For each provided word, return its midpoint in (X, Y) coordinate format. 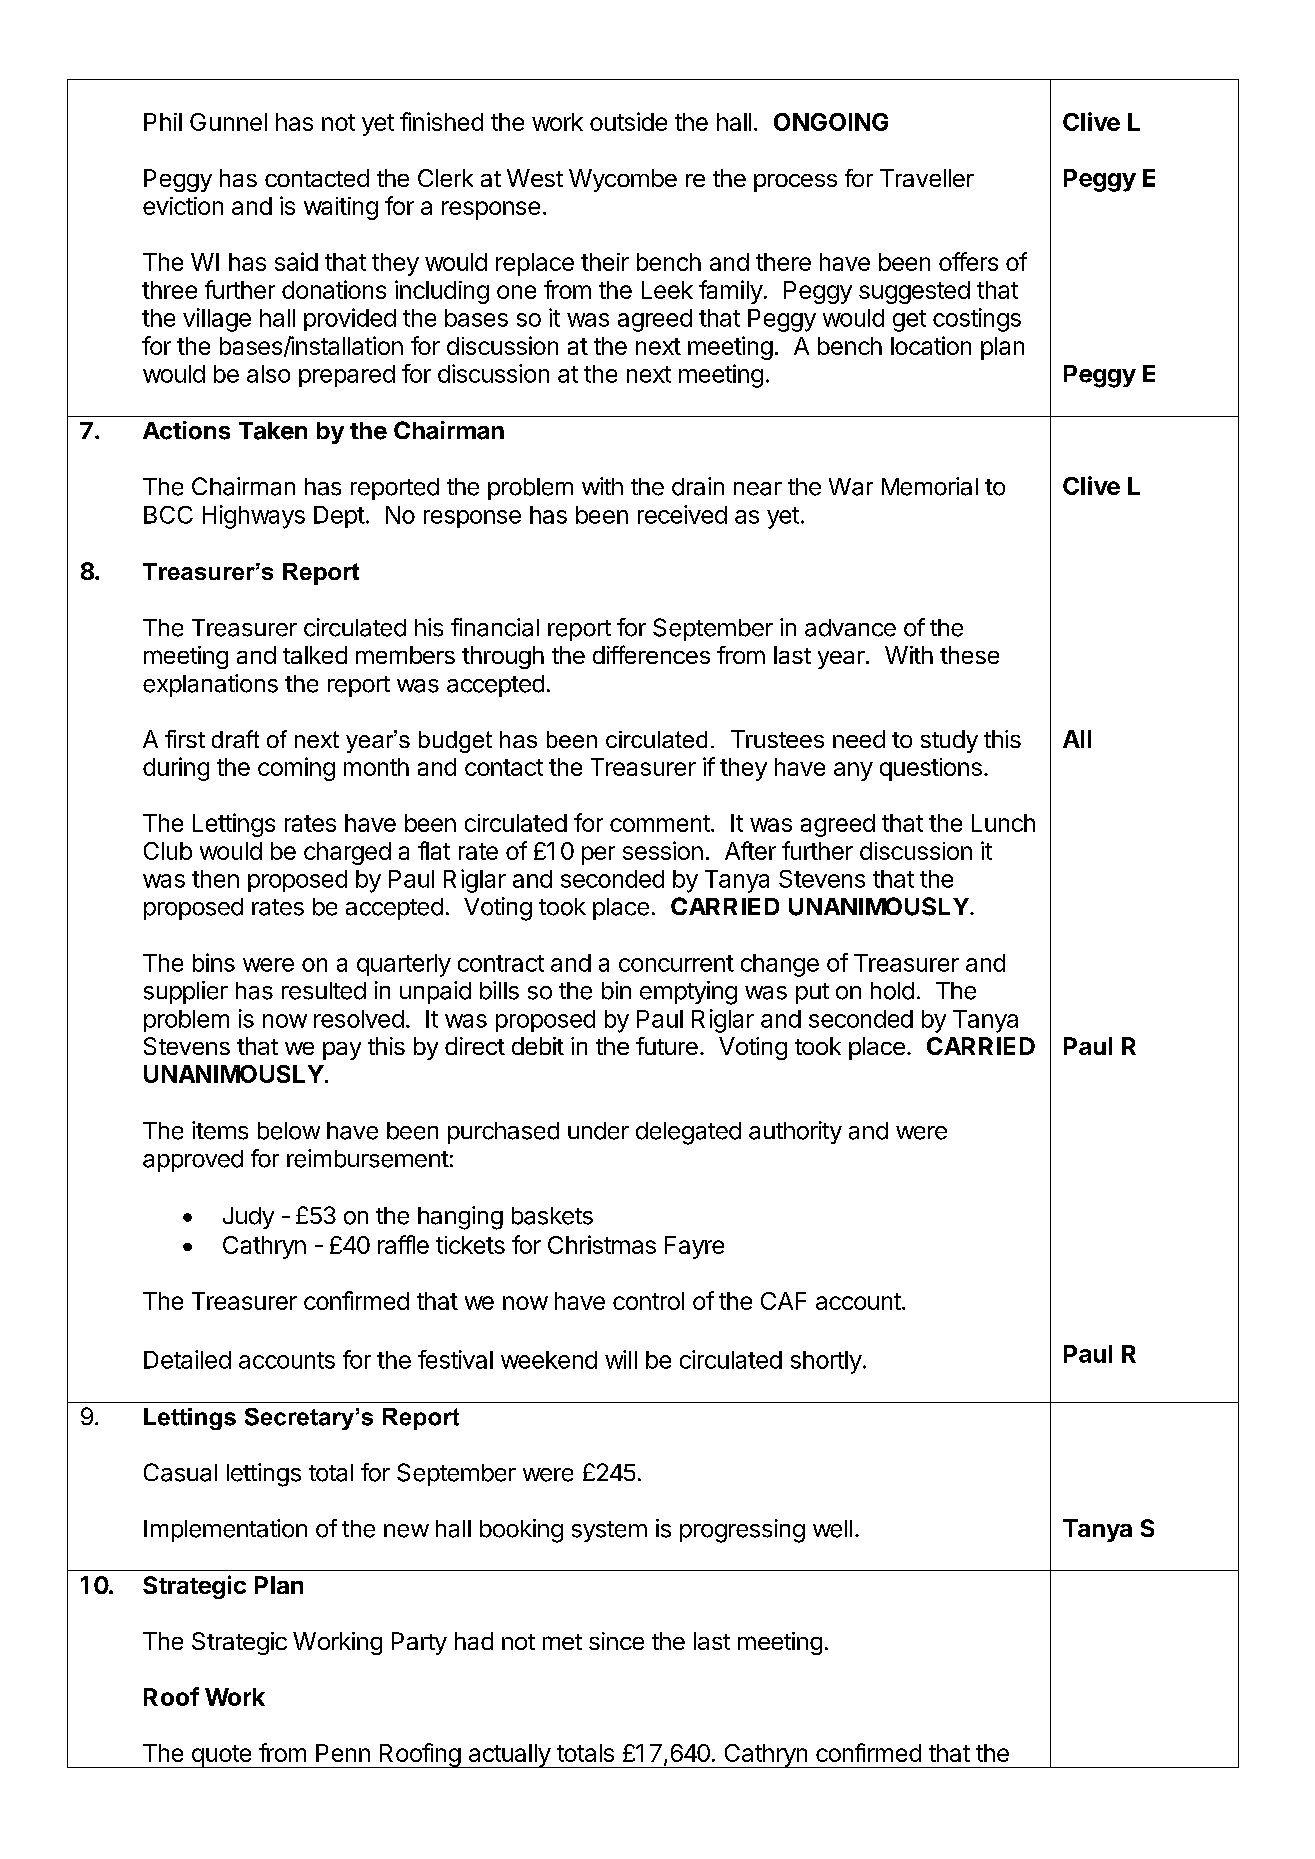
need (859, 739)
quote (221, 1756)
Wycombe (623, 180)
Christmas (602, 1244)
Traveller (927, 178)
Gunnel (228, 122)
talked (315, 655)
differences (651, 654)
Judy (248, 1218)
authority (795, 1132)
